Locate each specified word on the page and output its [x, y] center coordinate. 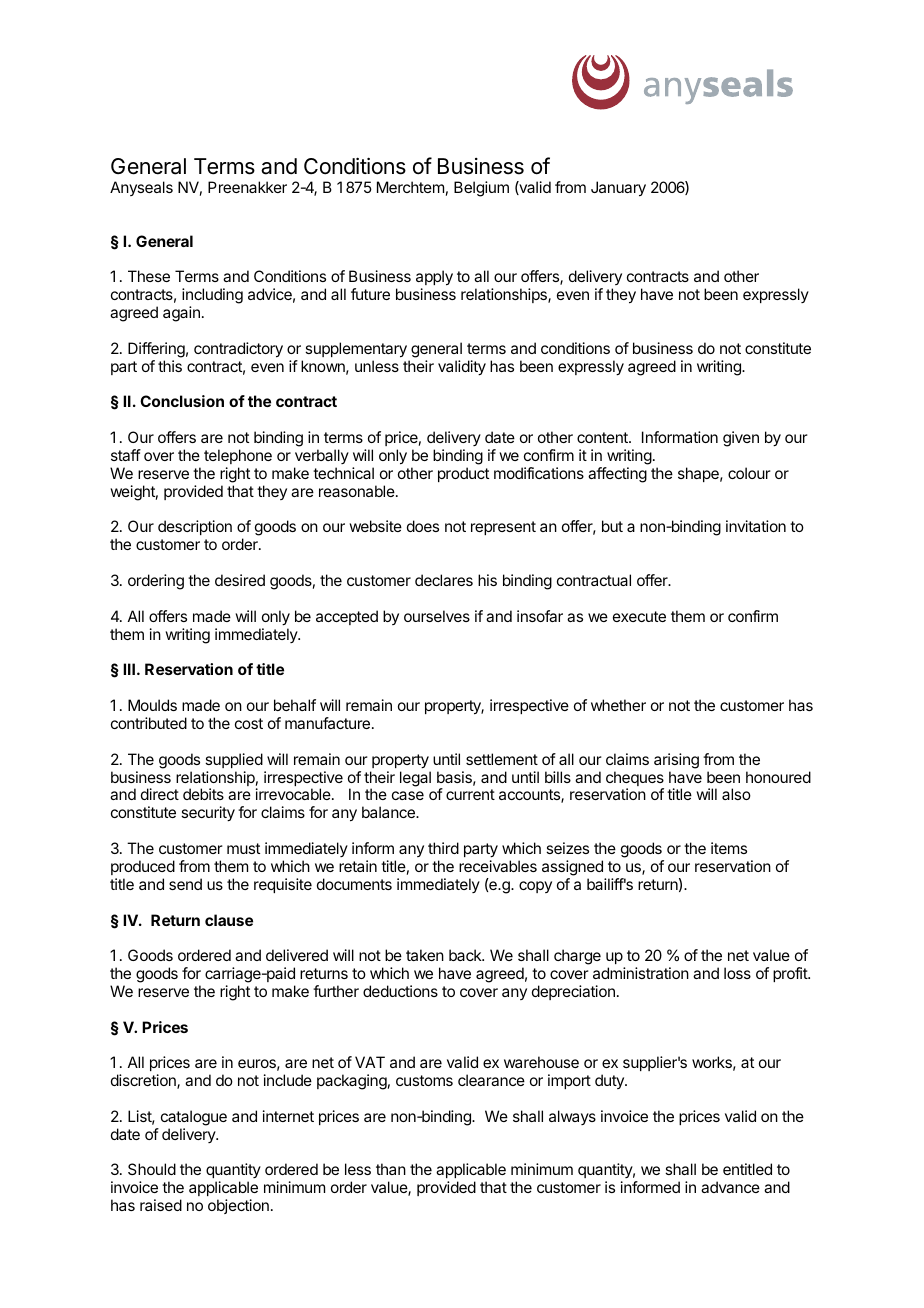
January [618, 189]
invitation [756, 526]
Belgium [481, 189]
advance [730, 1187]
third [443, 848]
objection [238, 1206]
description [195, 527]
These [149, 276]
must [243, 848]
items [729, 848]
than [391, 1169]
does [423, 526]
